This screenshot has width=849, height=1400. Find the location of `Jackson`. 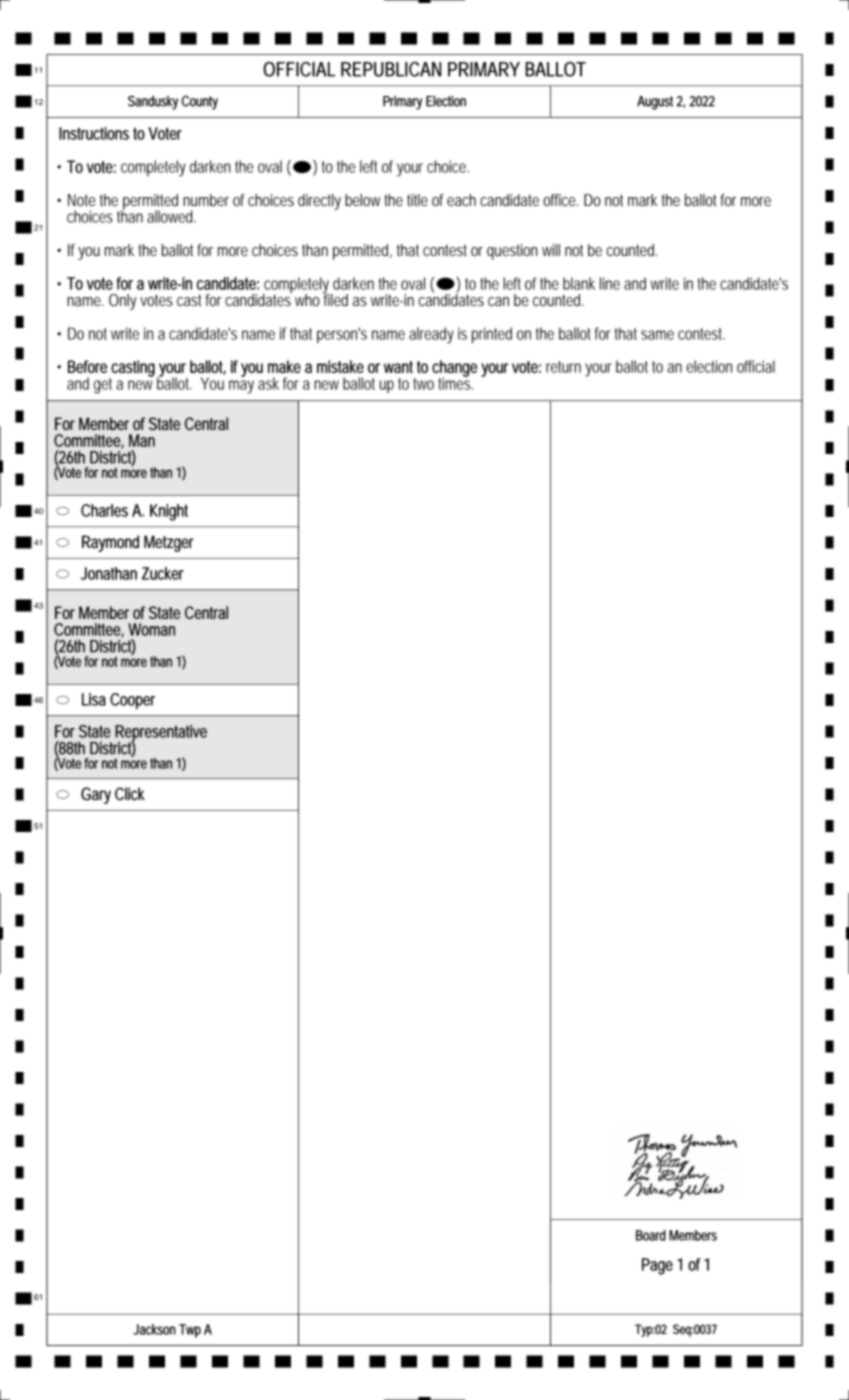

Jackson is located at coordinates (154, 1329).
